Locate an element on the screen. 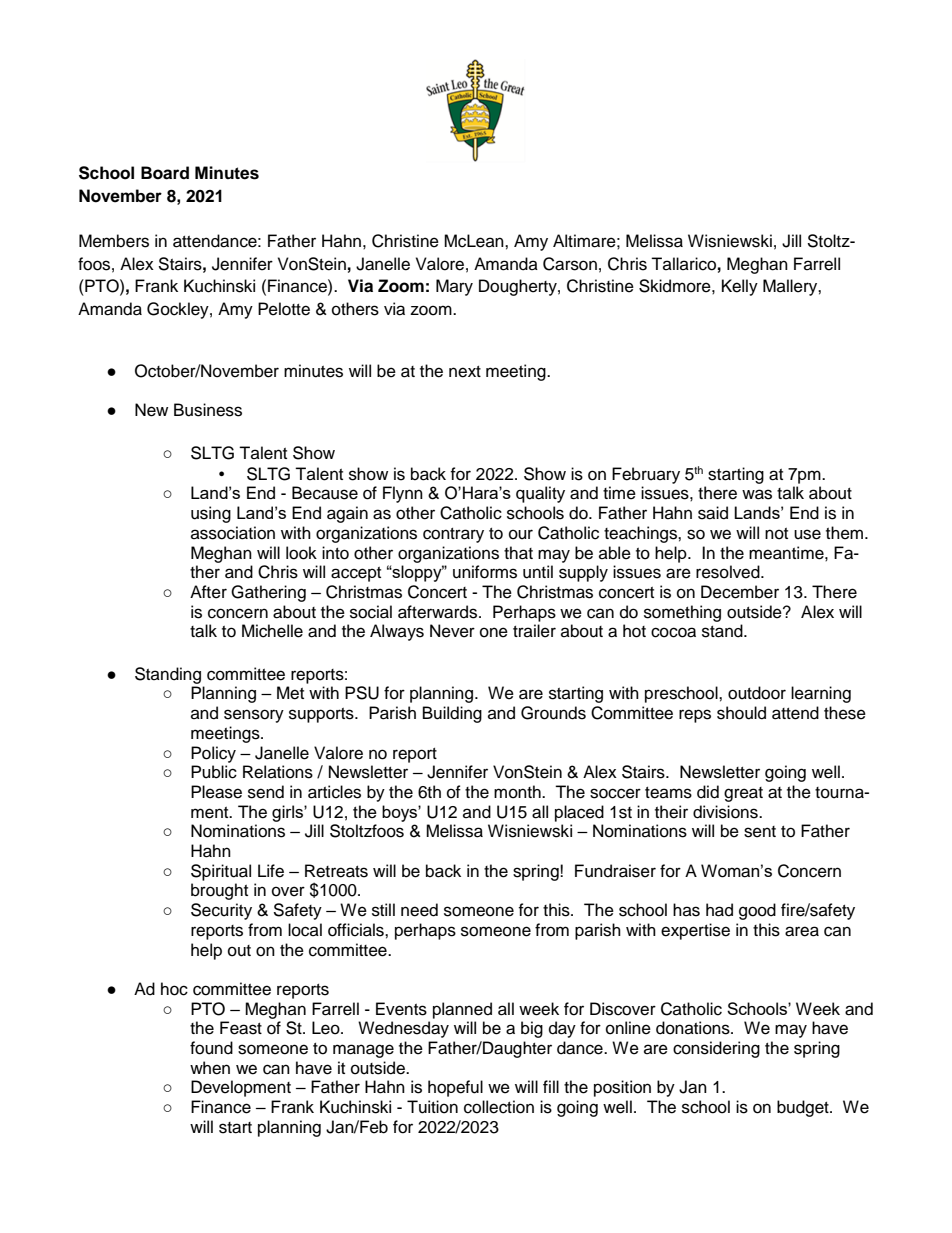 The image size is (952, 1233). next is located at coordinates (465, 372).
